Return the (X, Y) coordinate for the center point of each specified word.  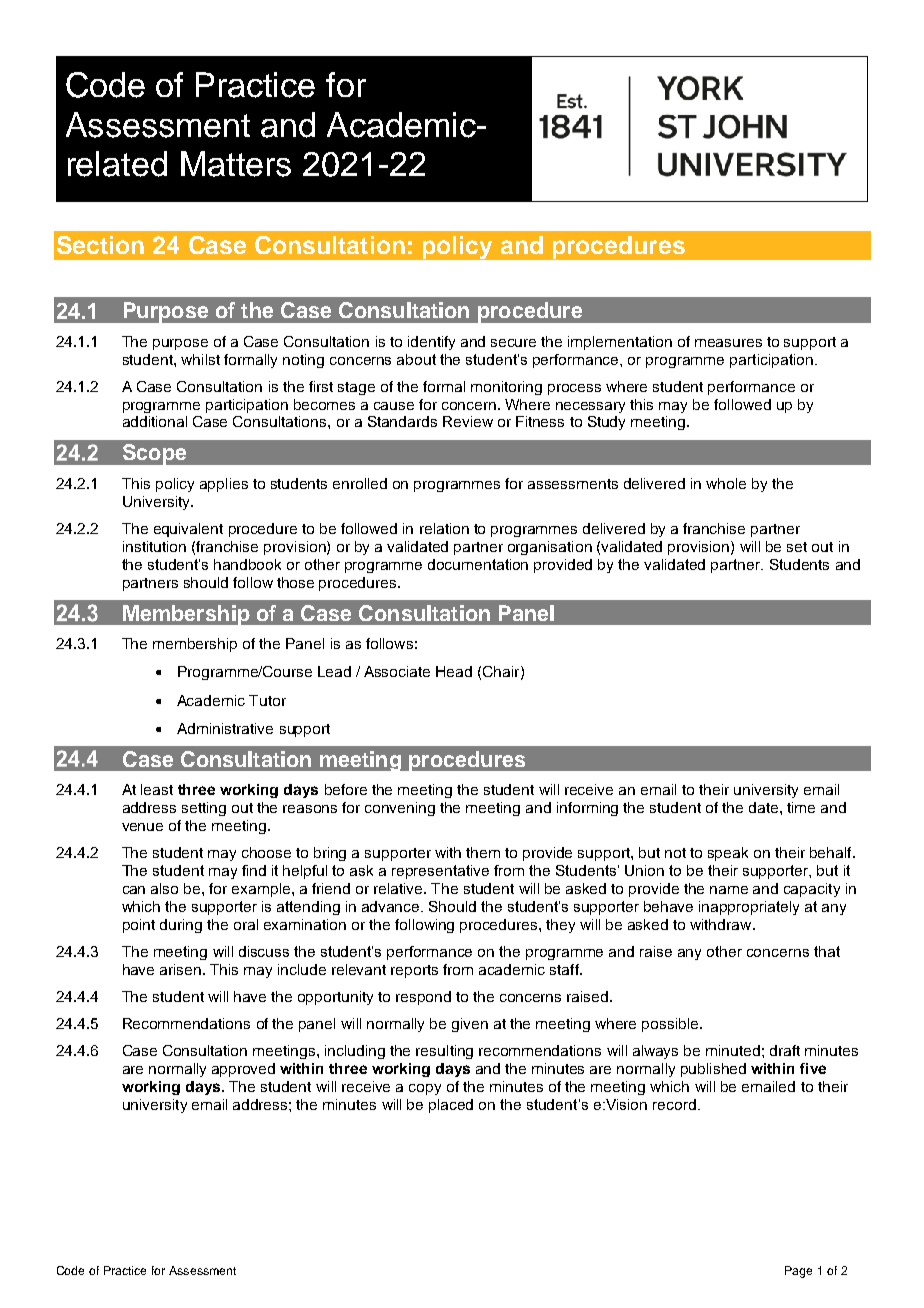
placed (451, 1106)
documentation (478, 564)
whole (726, 483)
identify (431, 343)
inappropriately (749, 908)
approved (243, 1070)
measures (728, 343)
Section (100, 245)
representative (440, 872)
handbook (247, 564)
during (181, 926)
